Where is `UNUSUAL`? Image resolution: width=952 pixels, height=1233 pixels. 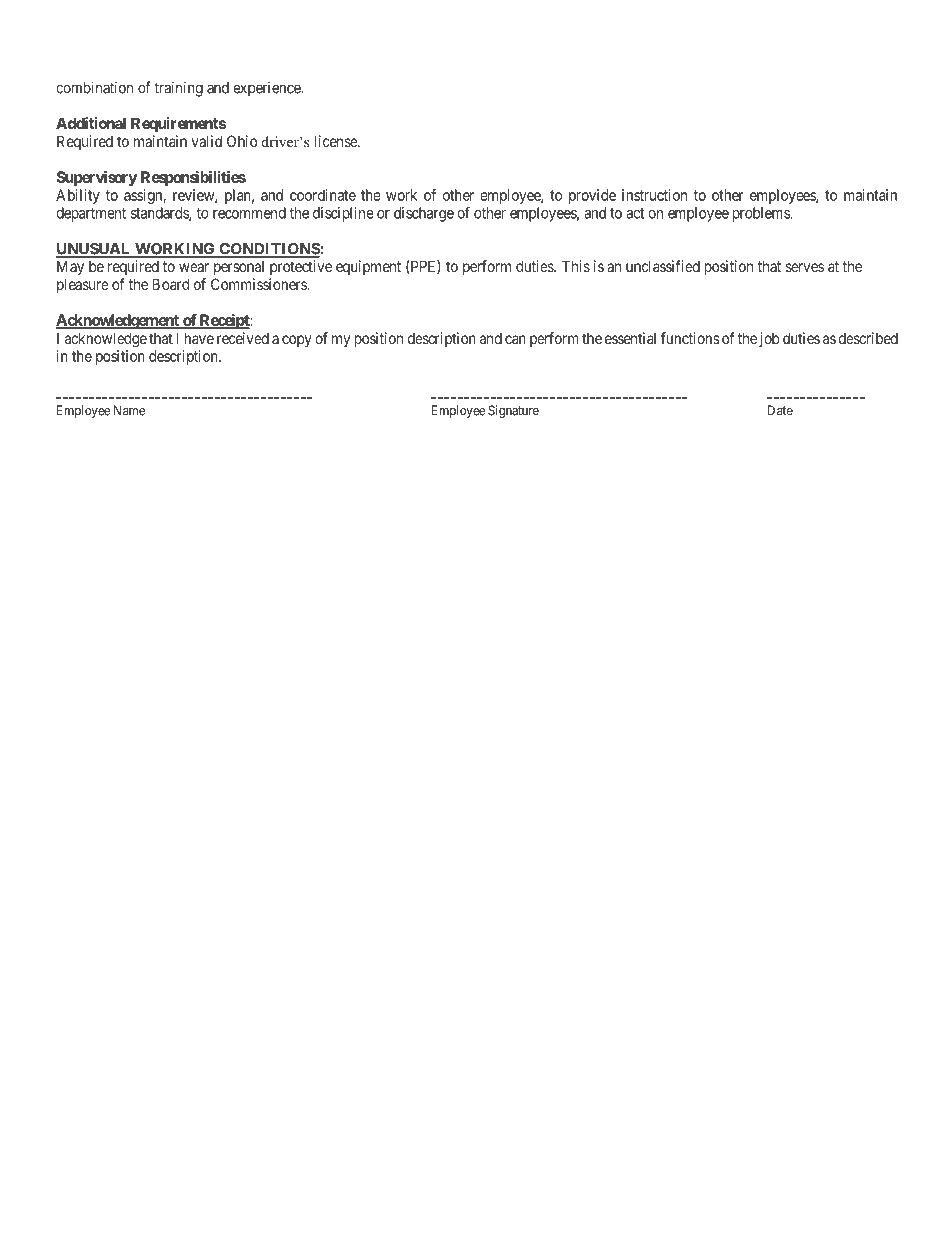 UNUSUAL is located at coordinates (94, 250).
